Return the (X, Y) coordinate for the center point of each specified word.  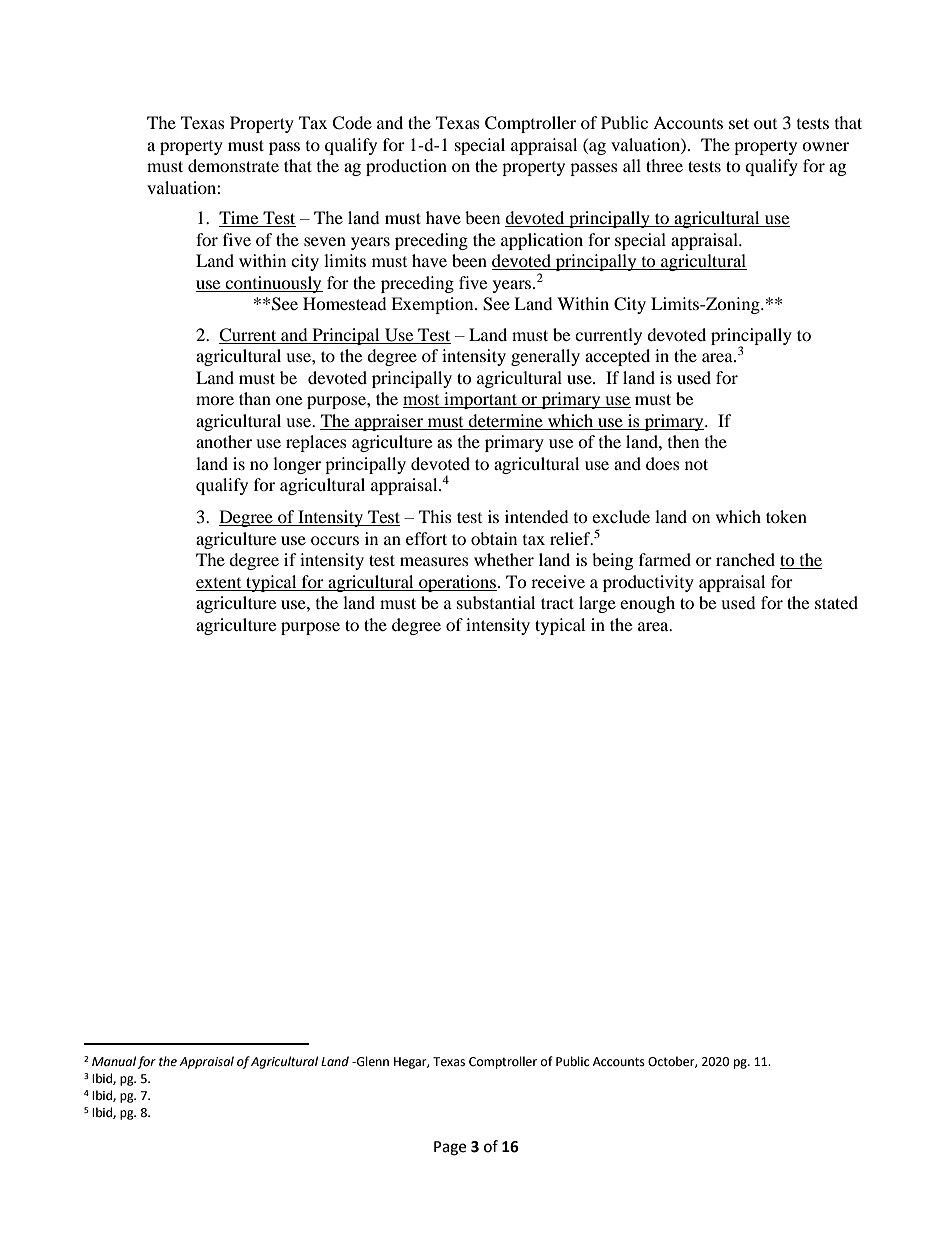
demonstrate (233, 165)
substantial (496, 602)
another (224, 441)
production (406, 167)
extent (218, 583)
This (435, 516)
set (739, 123)
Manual (114, 1061)
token (786, 516)
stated (836, 602)
